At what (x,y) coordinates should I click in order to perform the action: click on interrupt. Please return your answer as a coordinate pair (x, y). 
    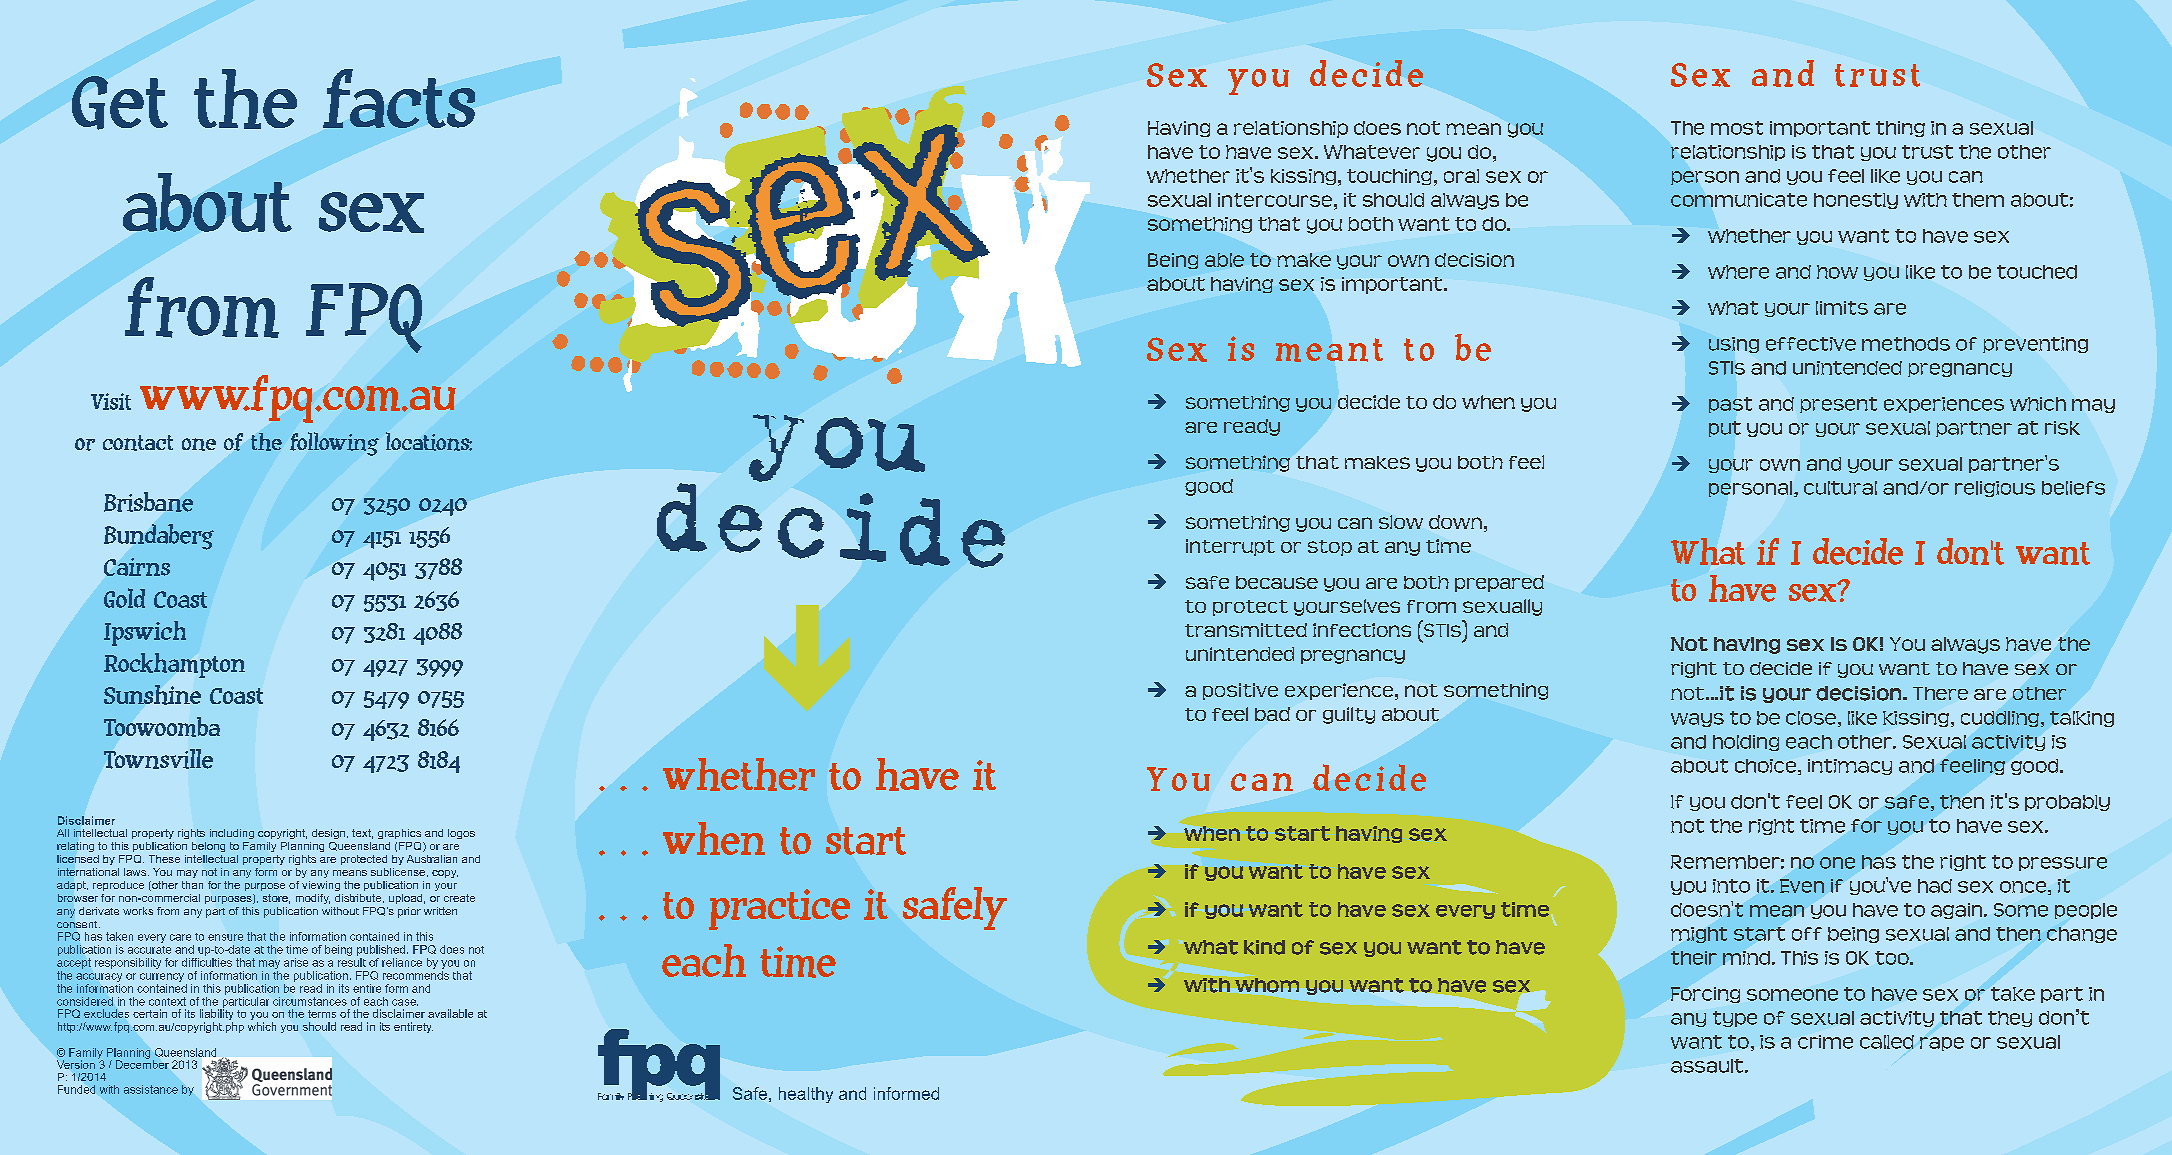
    Looking at the image, I should click on (1230, 547).
